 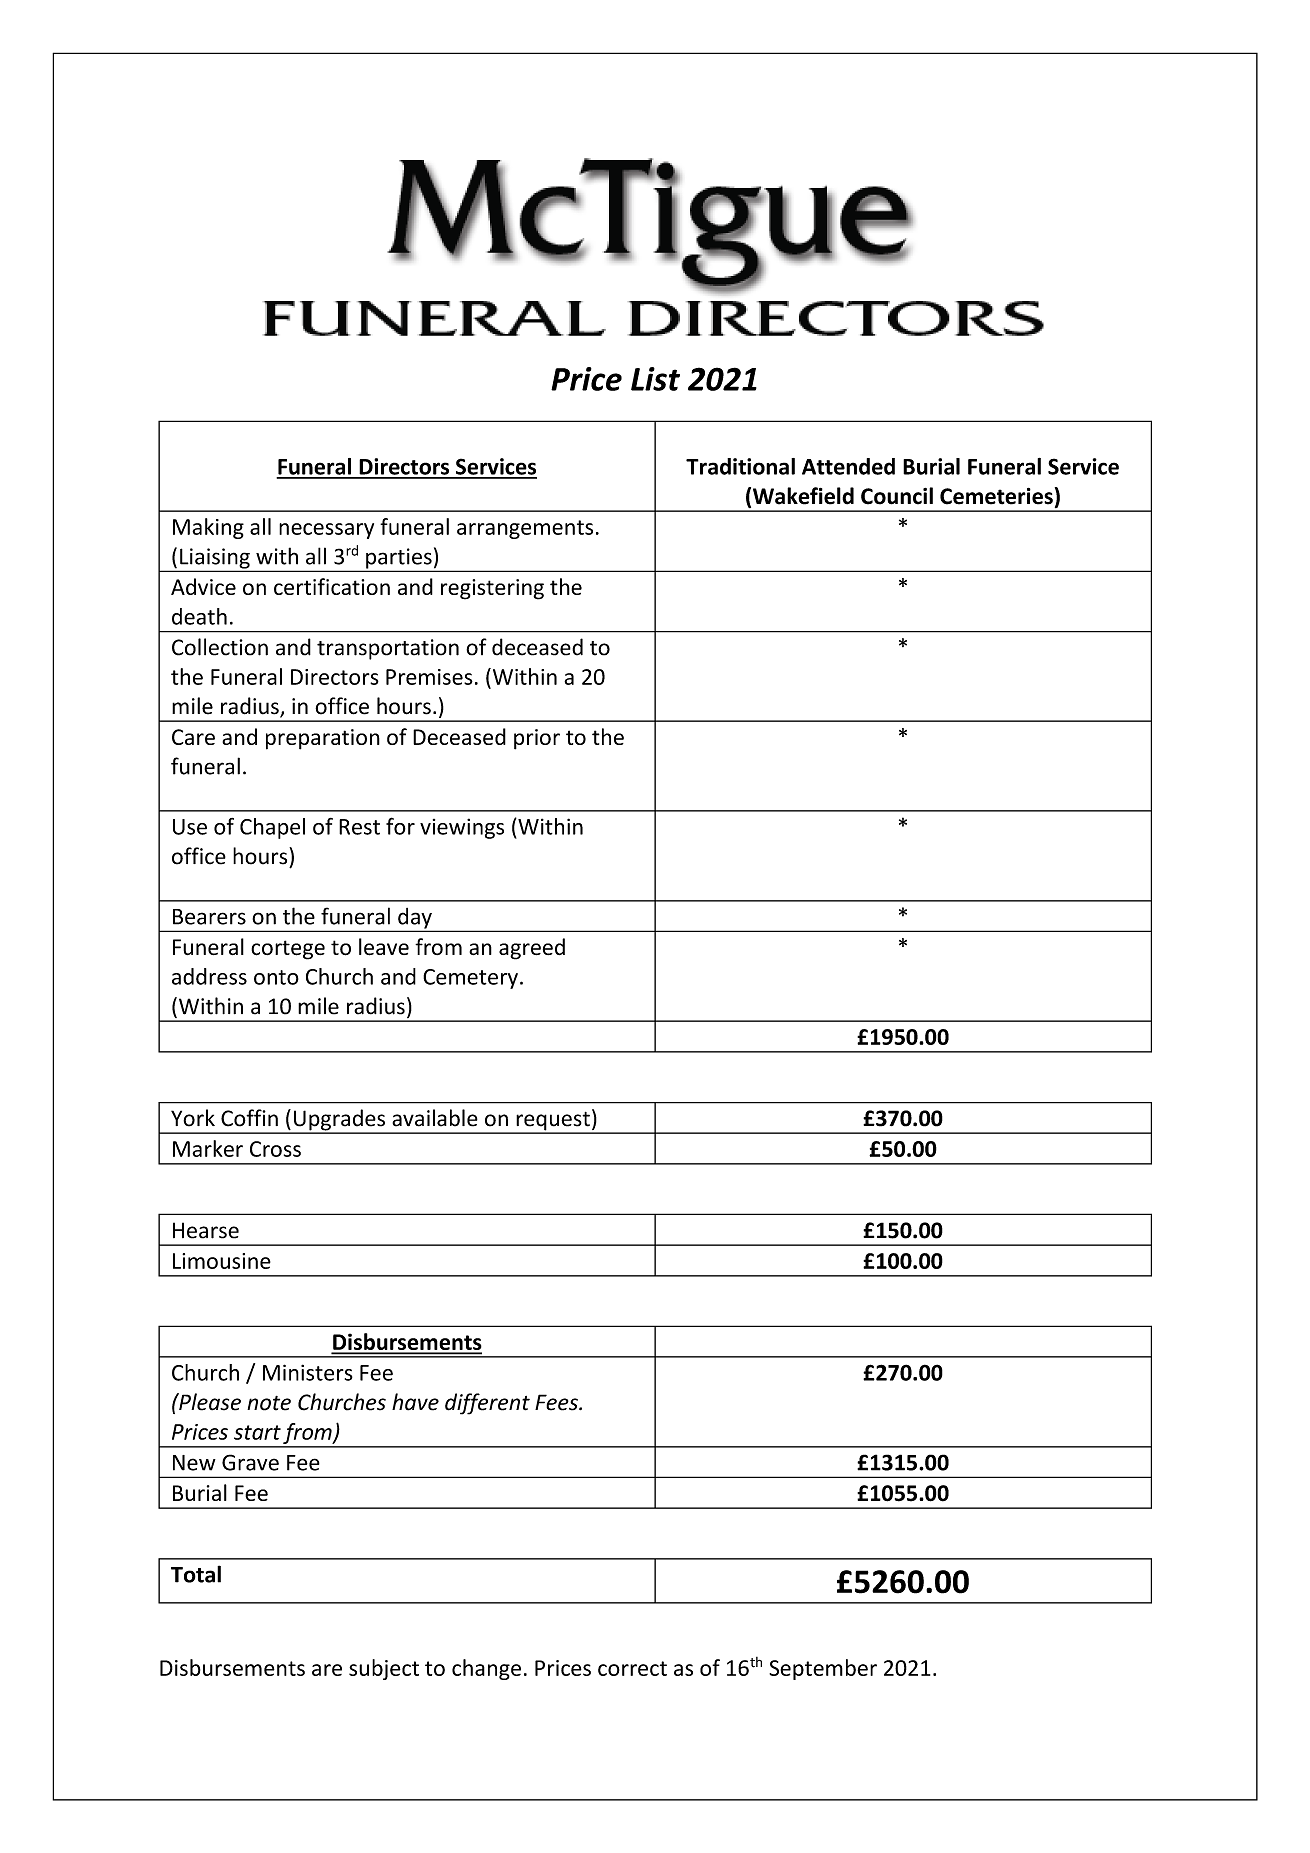 What do you see at coordinates (276, 977) in the screenshot?
I see `onto` at bounding box center [276, 977].
